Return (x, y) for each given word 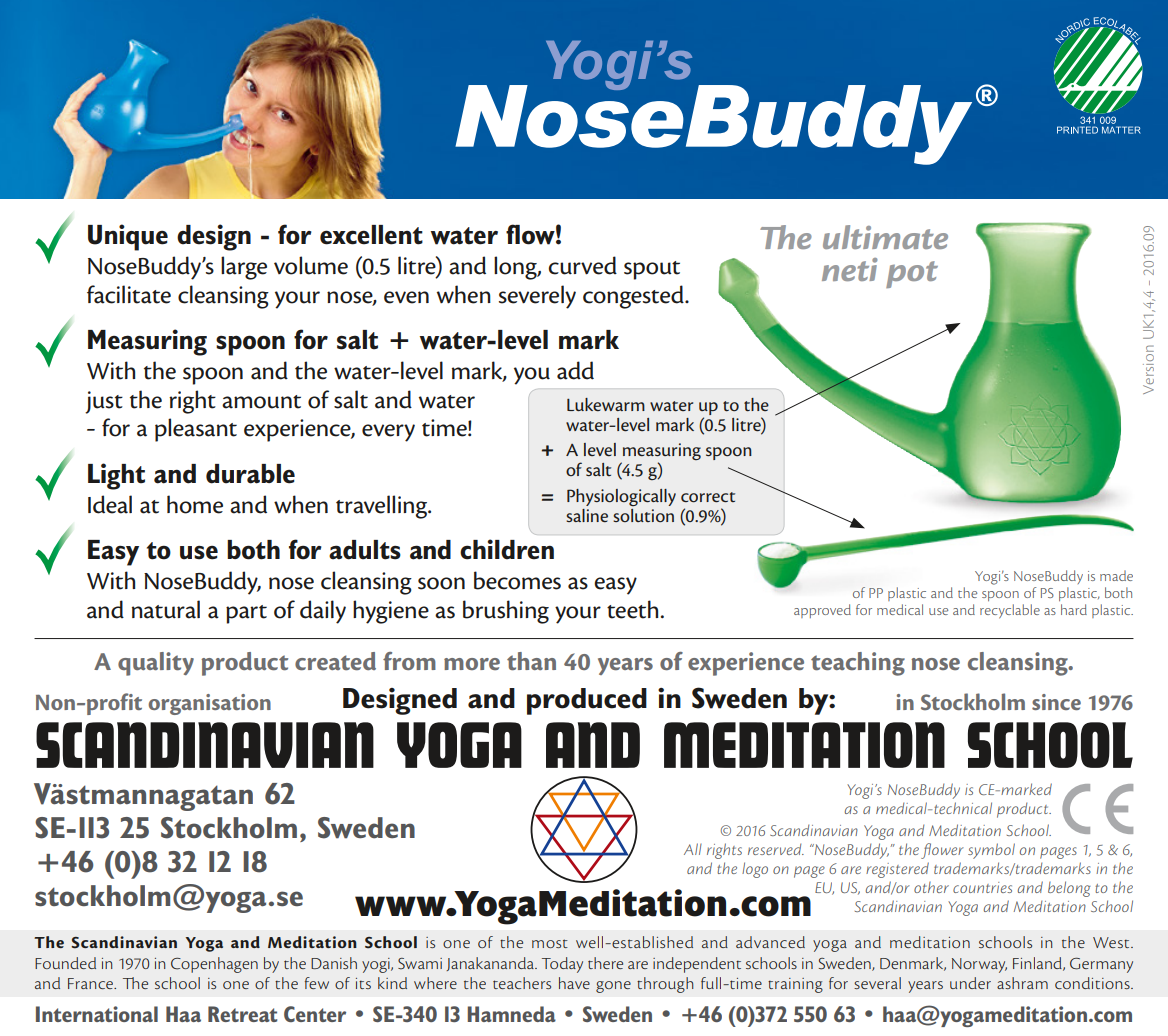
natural (166, 609)
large (244, 268)
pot (912, 274)
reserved (776, 849)
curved (583, 265)
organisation (209, 704)
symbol (991, 851)
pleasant (196, 430)
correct (708, 497)
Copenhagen (214, 965)
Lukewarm (606, 404)
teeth (632, 609)
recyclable (1010, 611)
